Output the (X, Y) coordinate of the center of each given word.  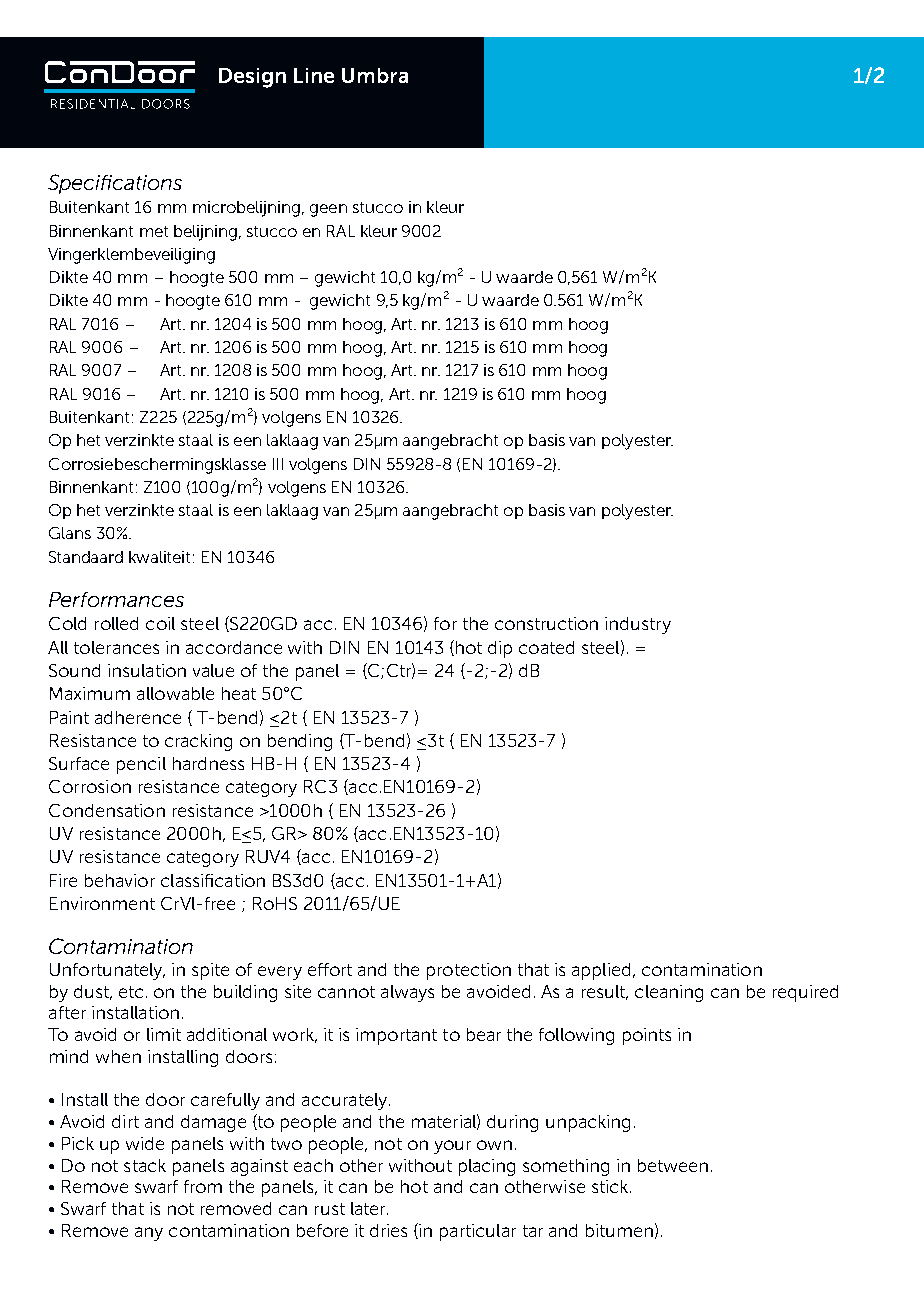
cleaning (669, 993)
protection (469, 971)
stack (145, 1165)
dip (500, 649)
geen (328, 210)
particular (478, 1232)
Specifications (115, 184)
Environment (102, 903)
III (278, 464)
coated (546, 647)
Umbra (375, 75)
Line (314, 75)
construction (546, 623)
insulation (147, 670)
